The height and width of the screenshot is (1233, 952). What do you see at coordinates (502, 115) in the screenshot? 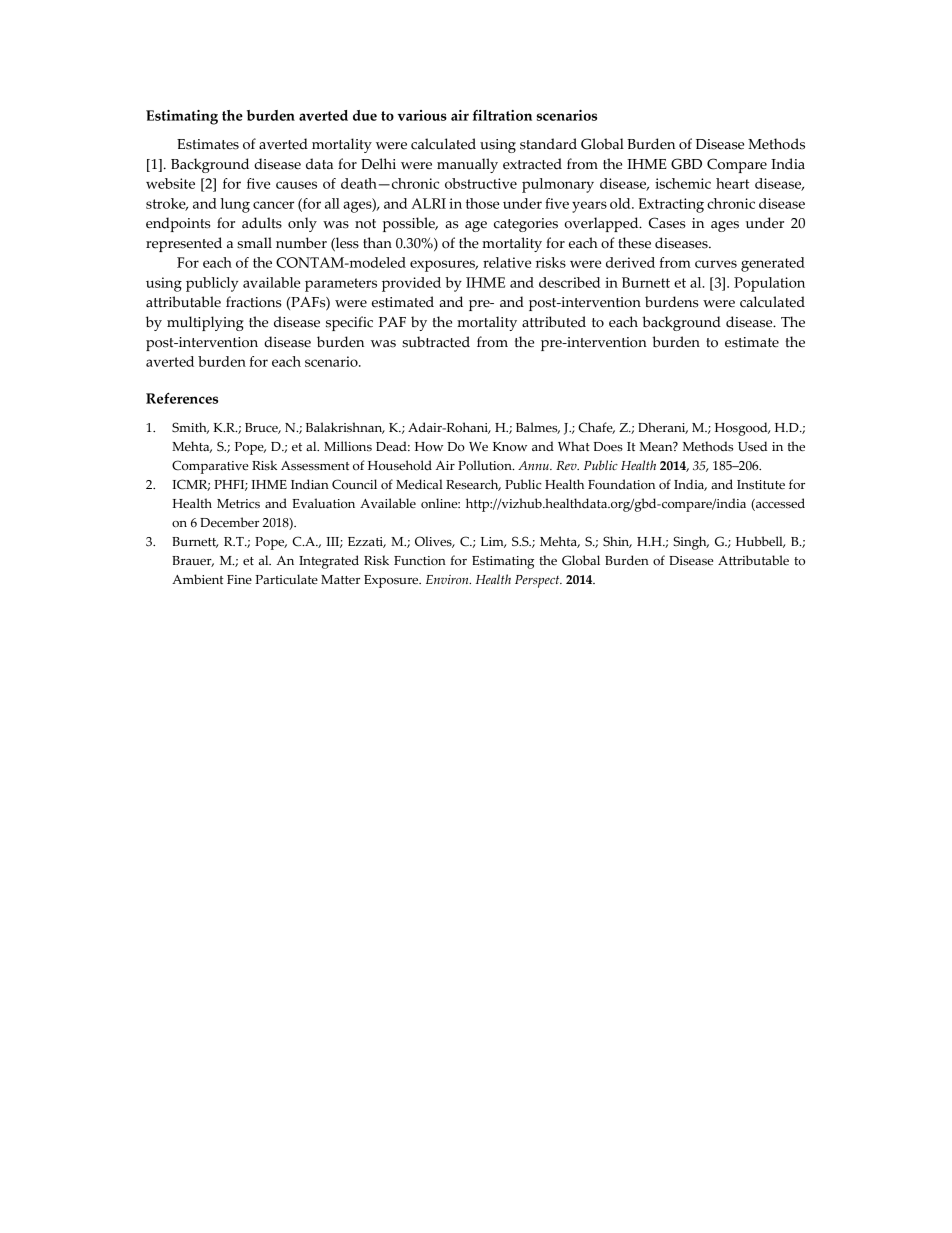
I see `filtration` at bounding box center [502, 115].
